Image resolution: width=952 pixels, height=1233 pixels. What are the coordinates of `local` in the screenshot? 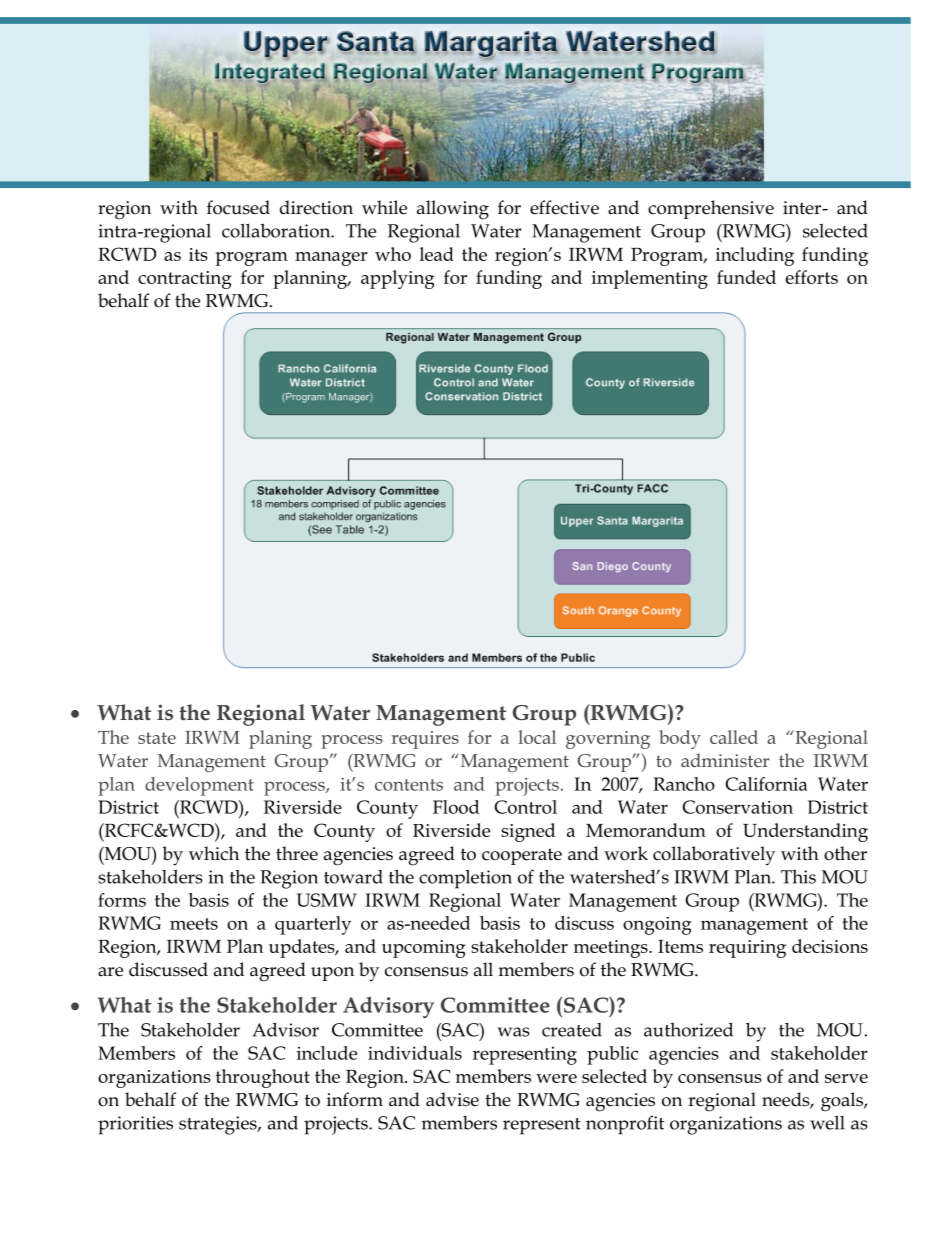 It's located at (537, 737).
